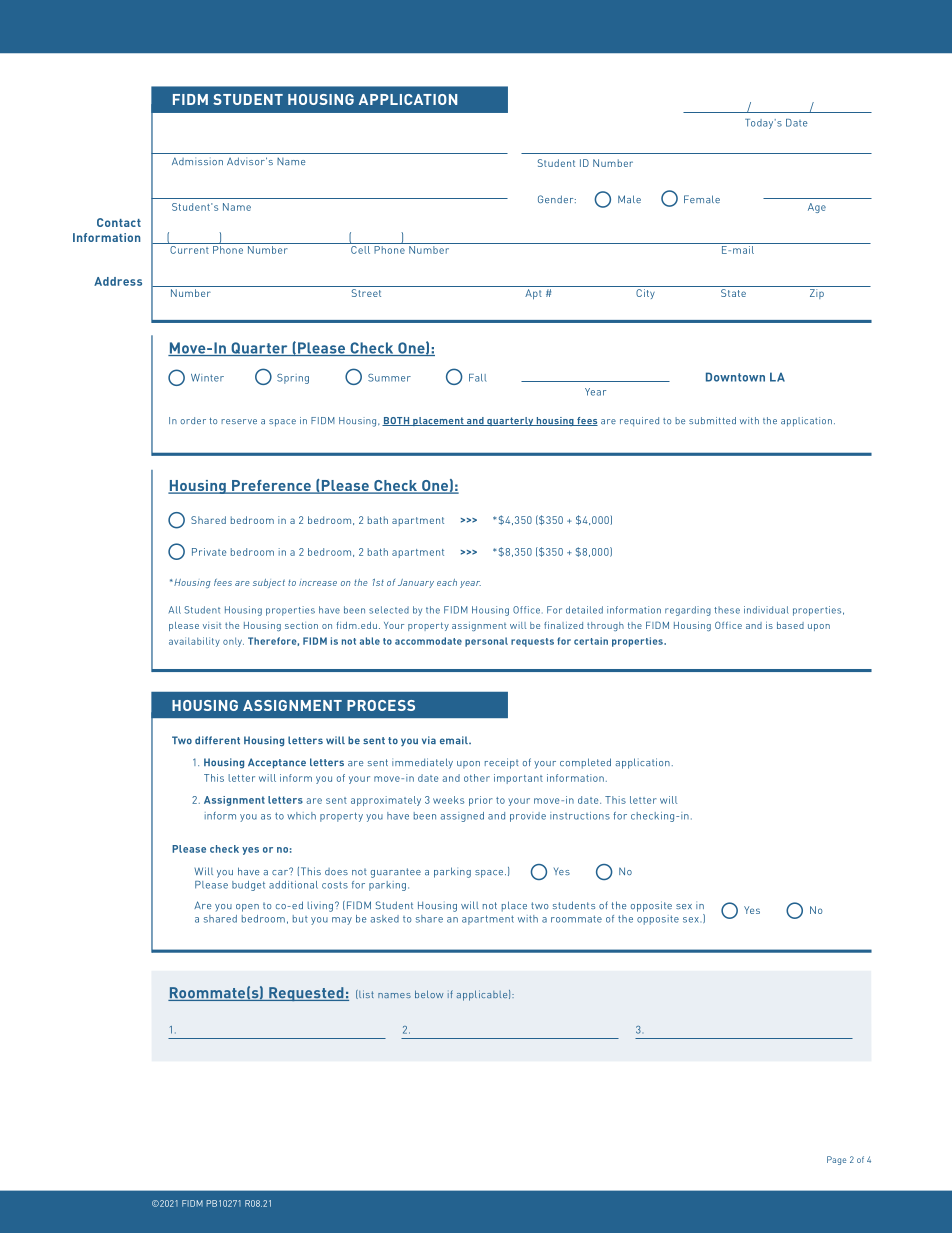 The image size is (952, 1233). I want to click on below, so click(429, 994).
